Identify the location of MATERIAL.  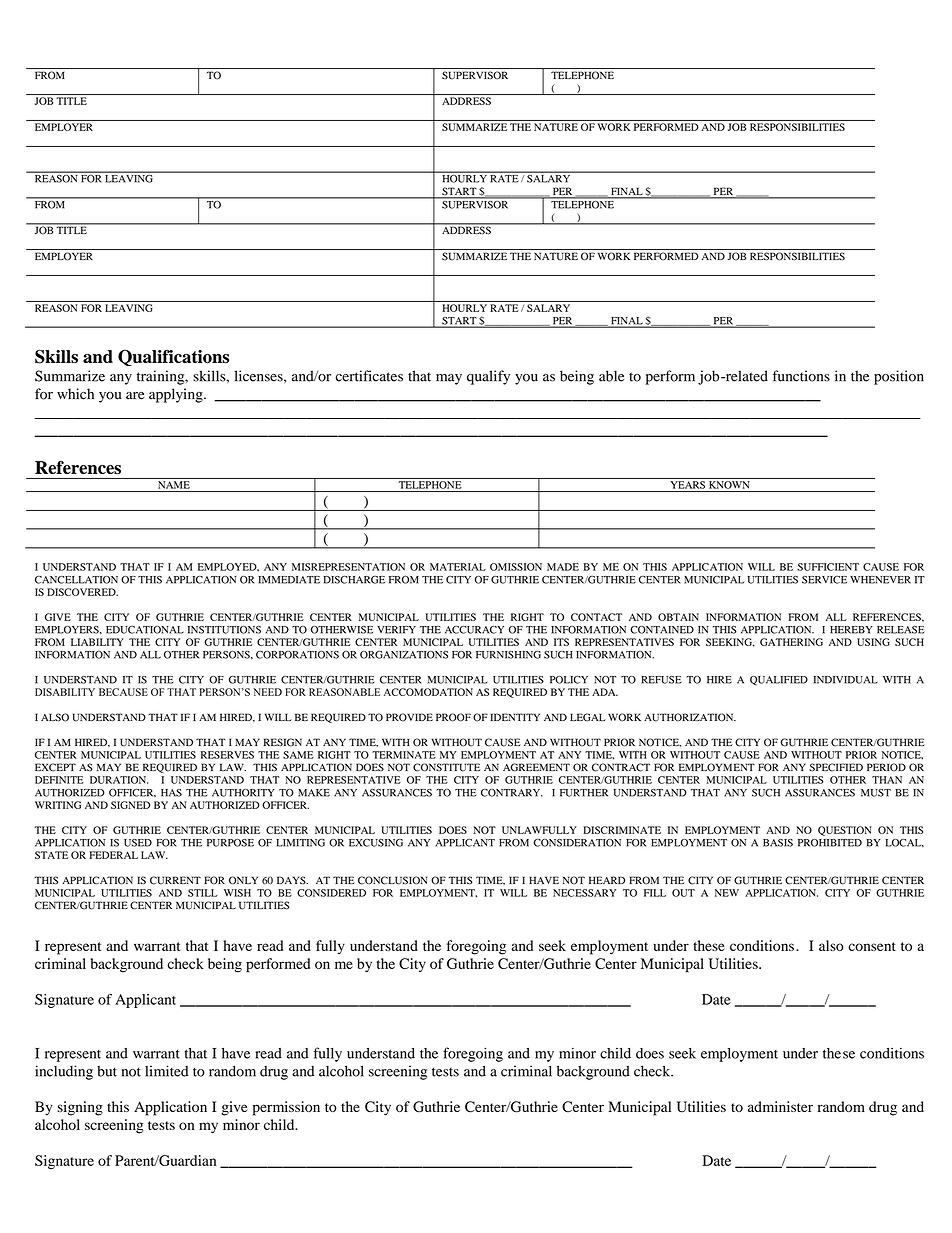
(458, 567).
